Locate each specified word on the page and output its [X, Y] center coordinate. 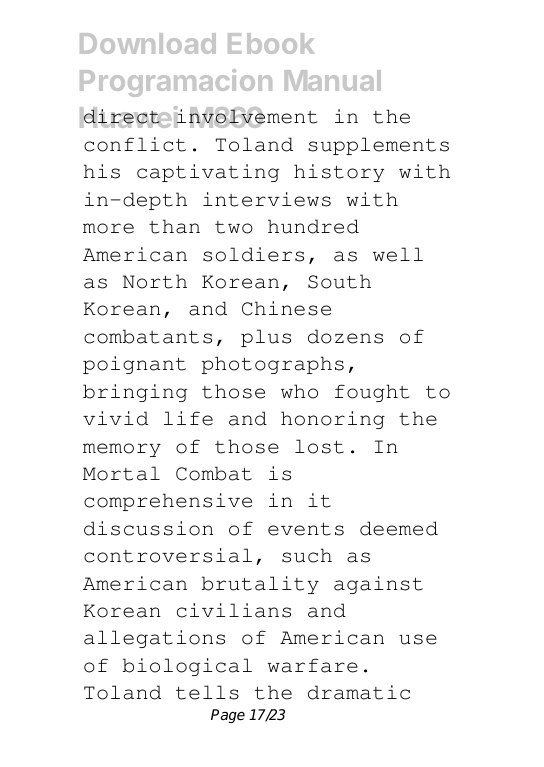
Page [228, 716]
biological [187, 667]
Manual [333, 80]
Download [148, 43]
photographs [273, 365]
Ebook [271, 43]
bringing [135, 393]
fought [372, 393]
